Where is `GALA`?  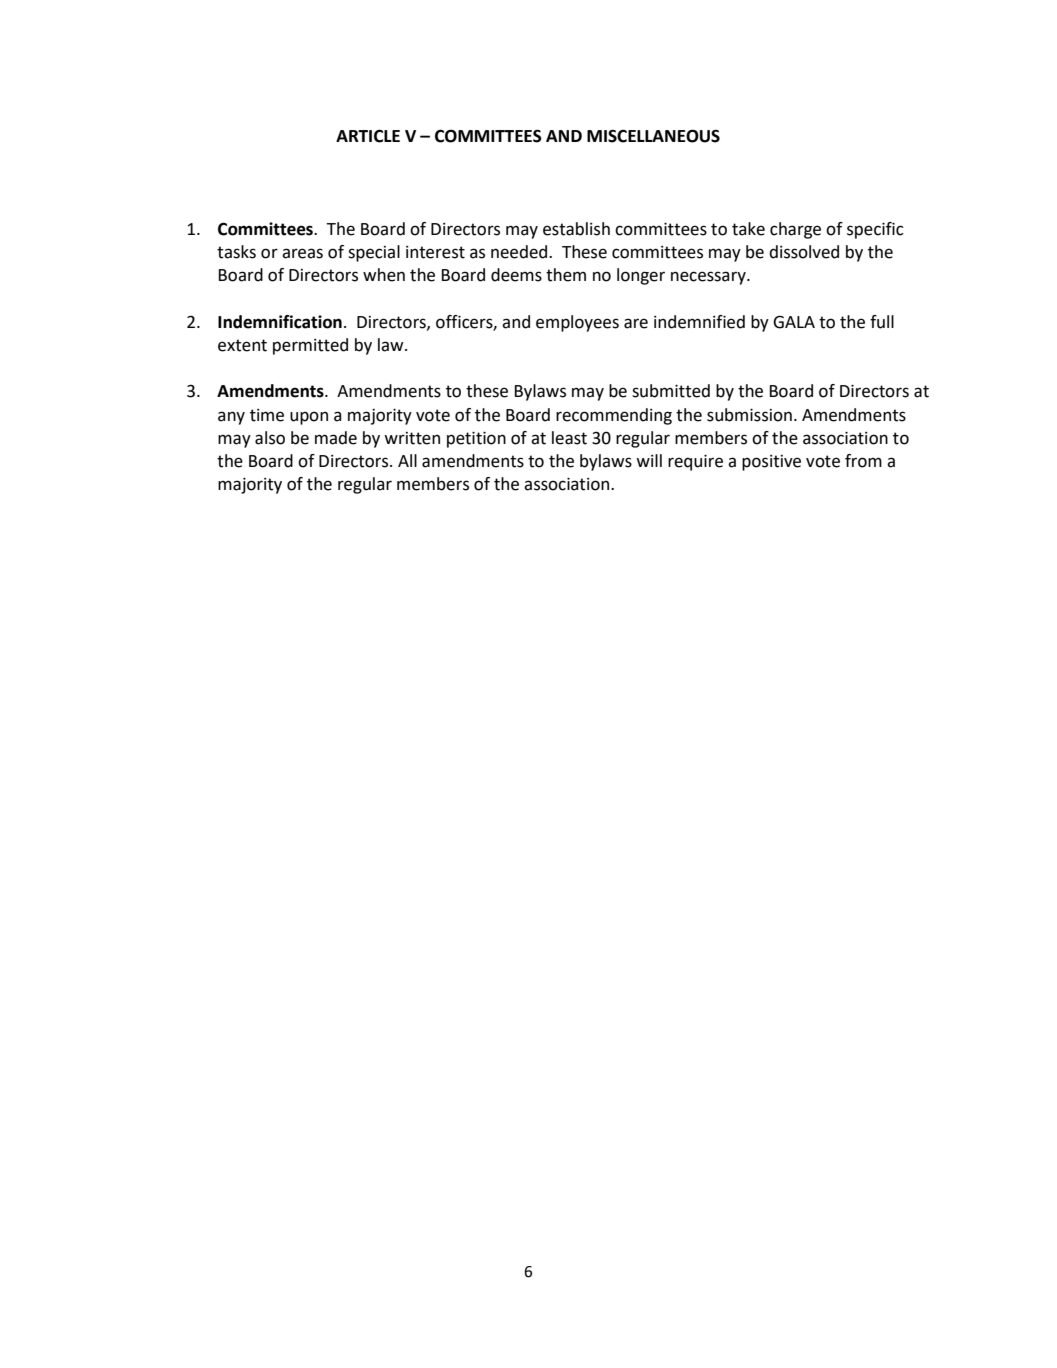
GALA is located at coordinates (794, 322).
